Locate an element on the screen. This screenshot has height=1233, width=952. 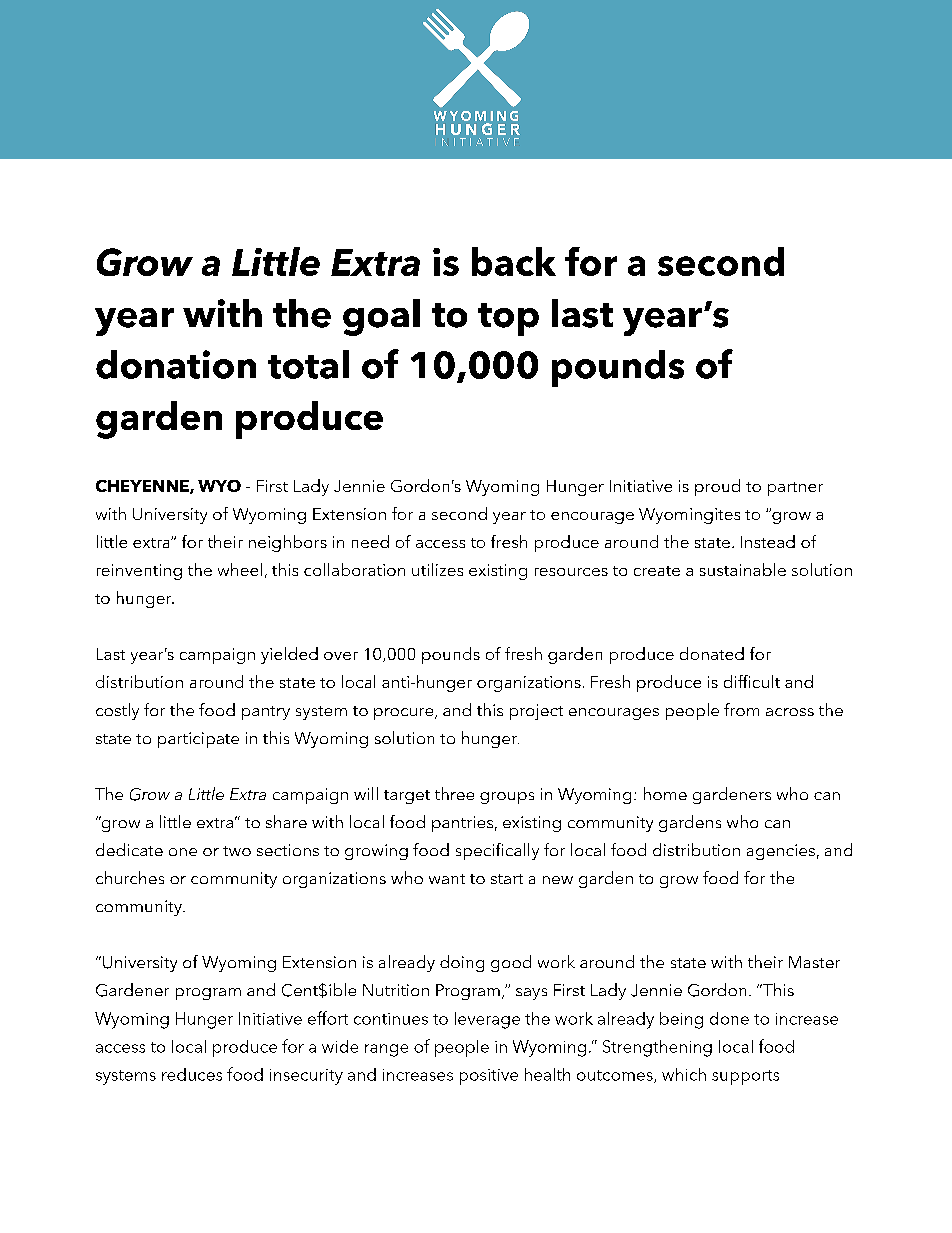
donation is located at coordinates (176, 364).
